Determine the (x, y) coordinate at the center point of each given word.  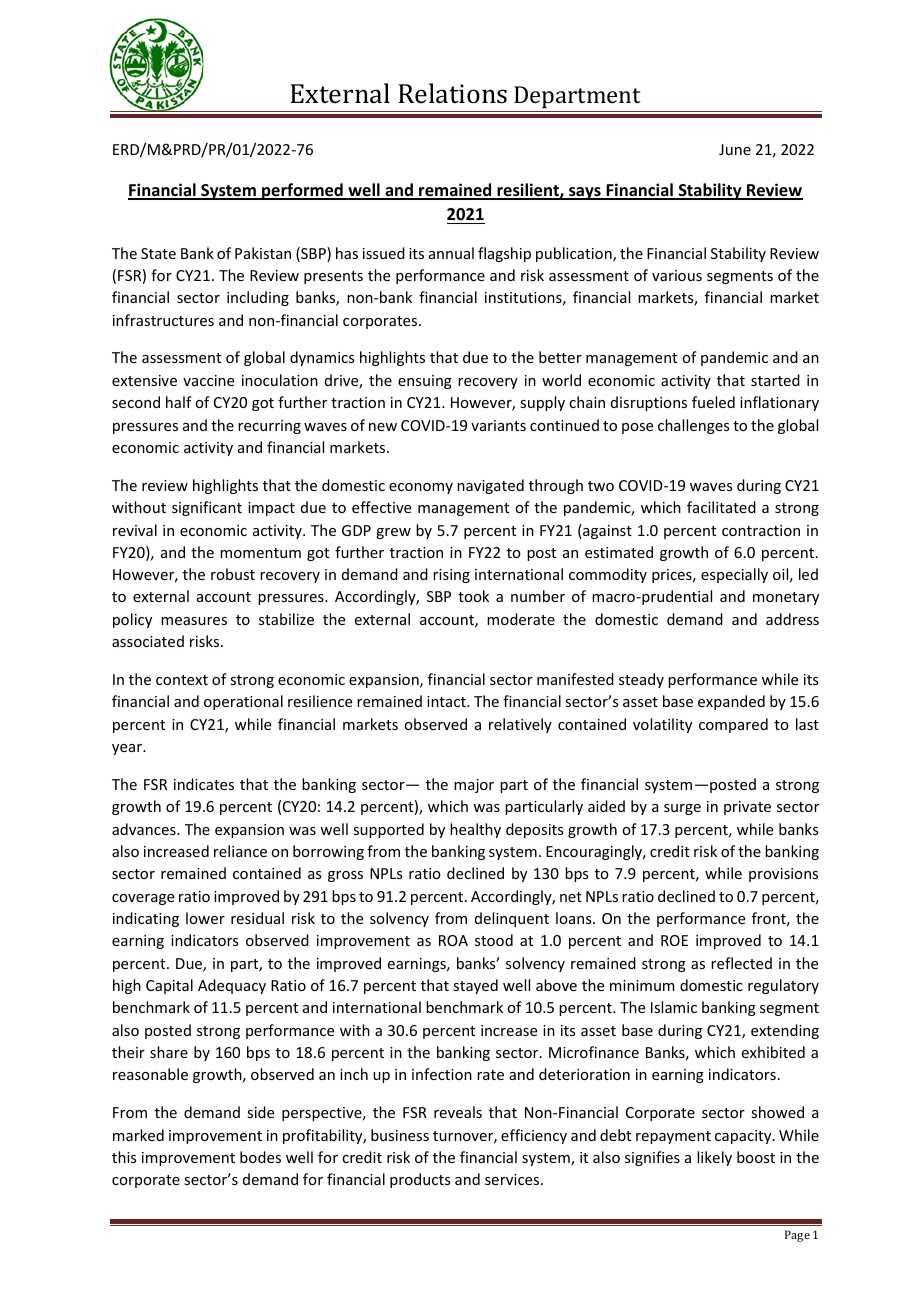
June (735, 149)
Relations (452, 93)
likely (714, 1158)
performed (302, 191)
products (420, 1180)
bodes (260, 1157)
